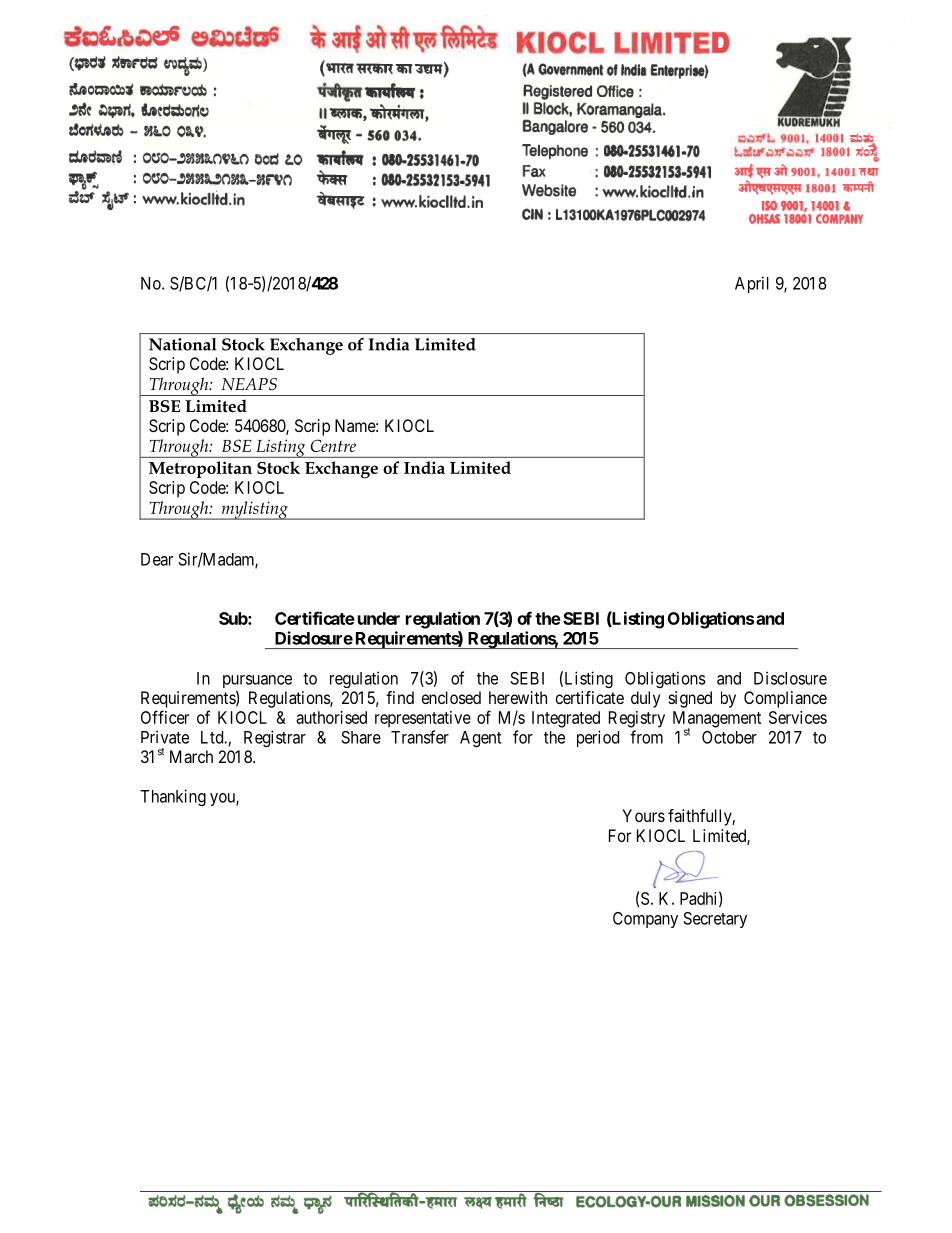 This screenshot has width=952, height=1233. I want to click on pursuance, so click(257, 683).
